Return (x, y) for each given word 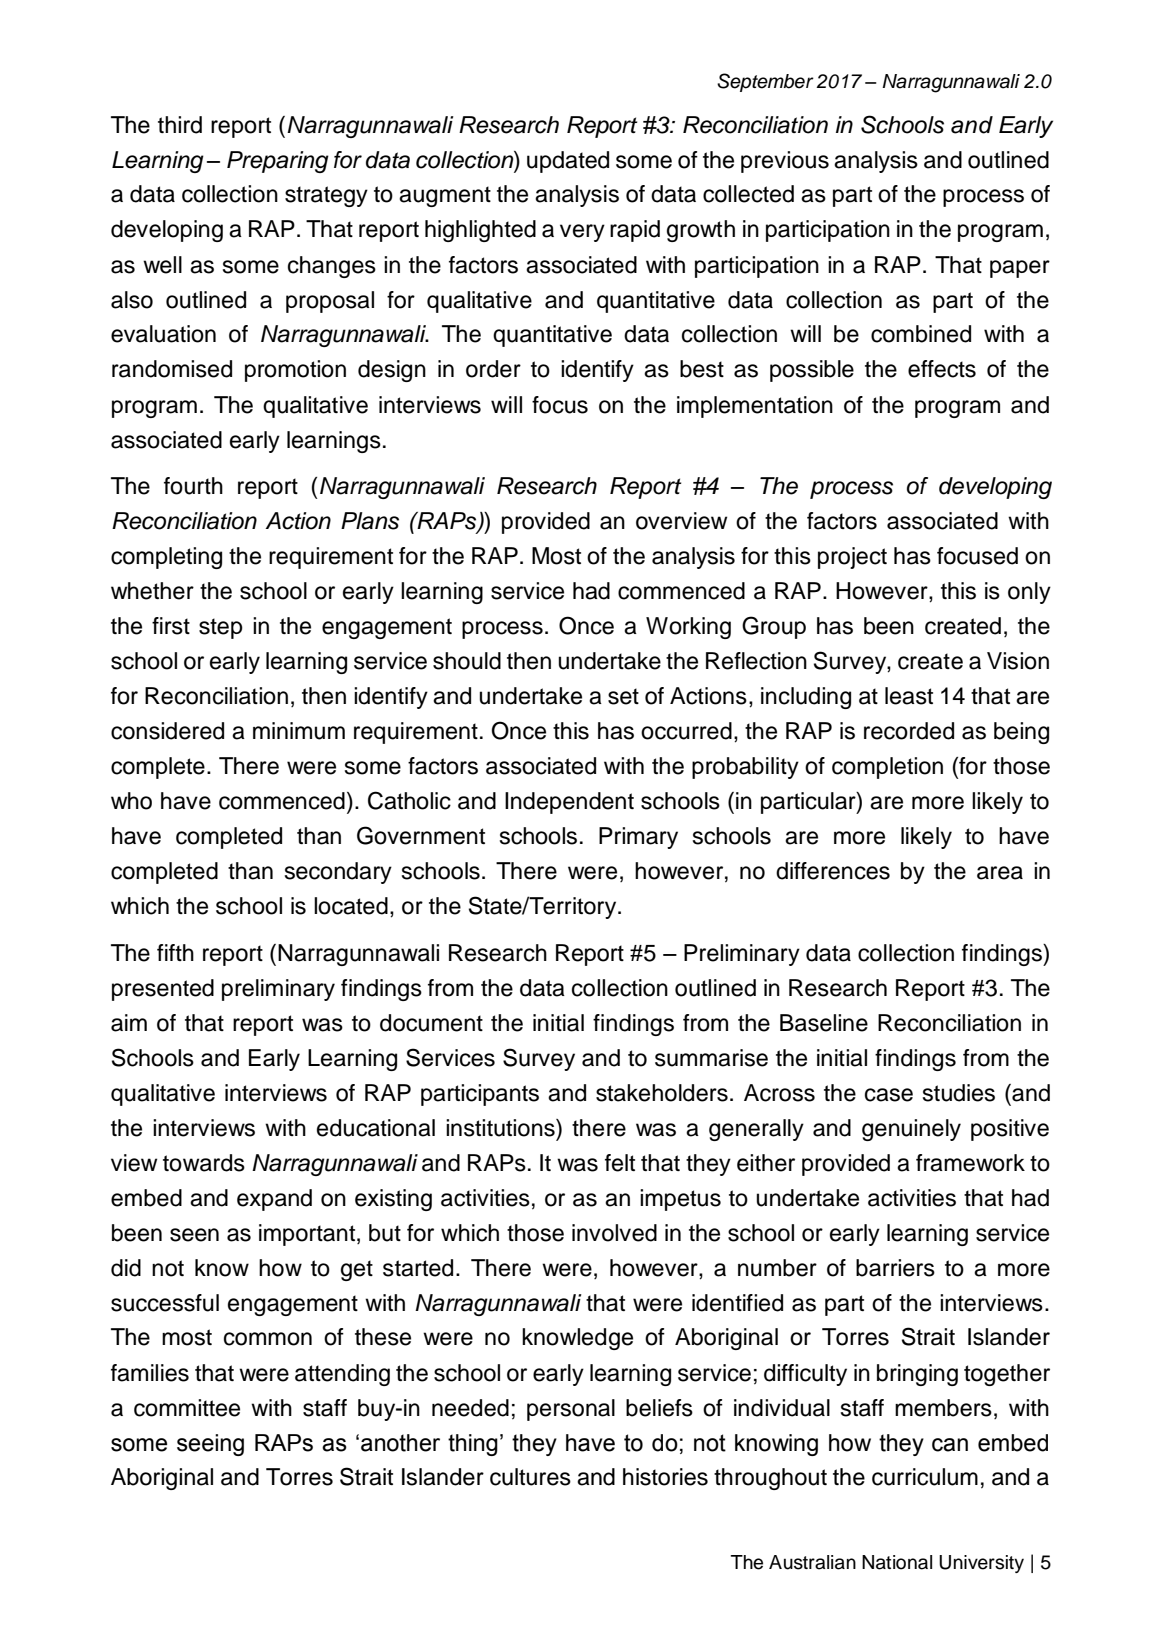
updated (568, 162)
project (852, 558)
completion (887, 768)
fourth (193, 486)
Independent (569, 803)
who (131, 801)
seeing (210, 1445)
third (180, 125)
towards (204, 1163)
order (493, 369)
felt (620, 1163)
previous (785, 162)
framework (970, 1163)
